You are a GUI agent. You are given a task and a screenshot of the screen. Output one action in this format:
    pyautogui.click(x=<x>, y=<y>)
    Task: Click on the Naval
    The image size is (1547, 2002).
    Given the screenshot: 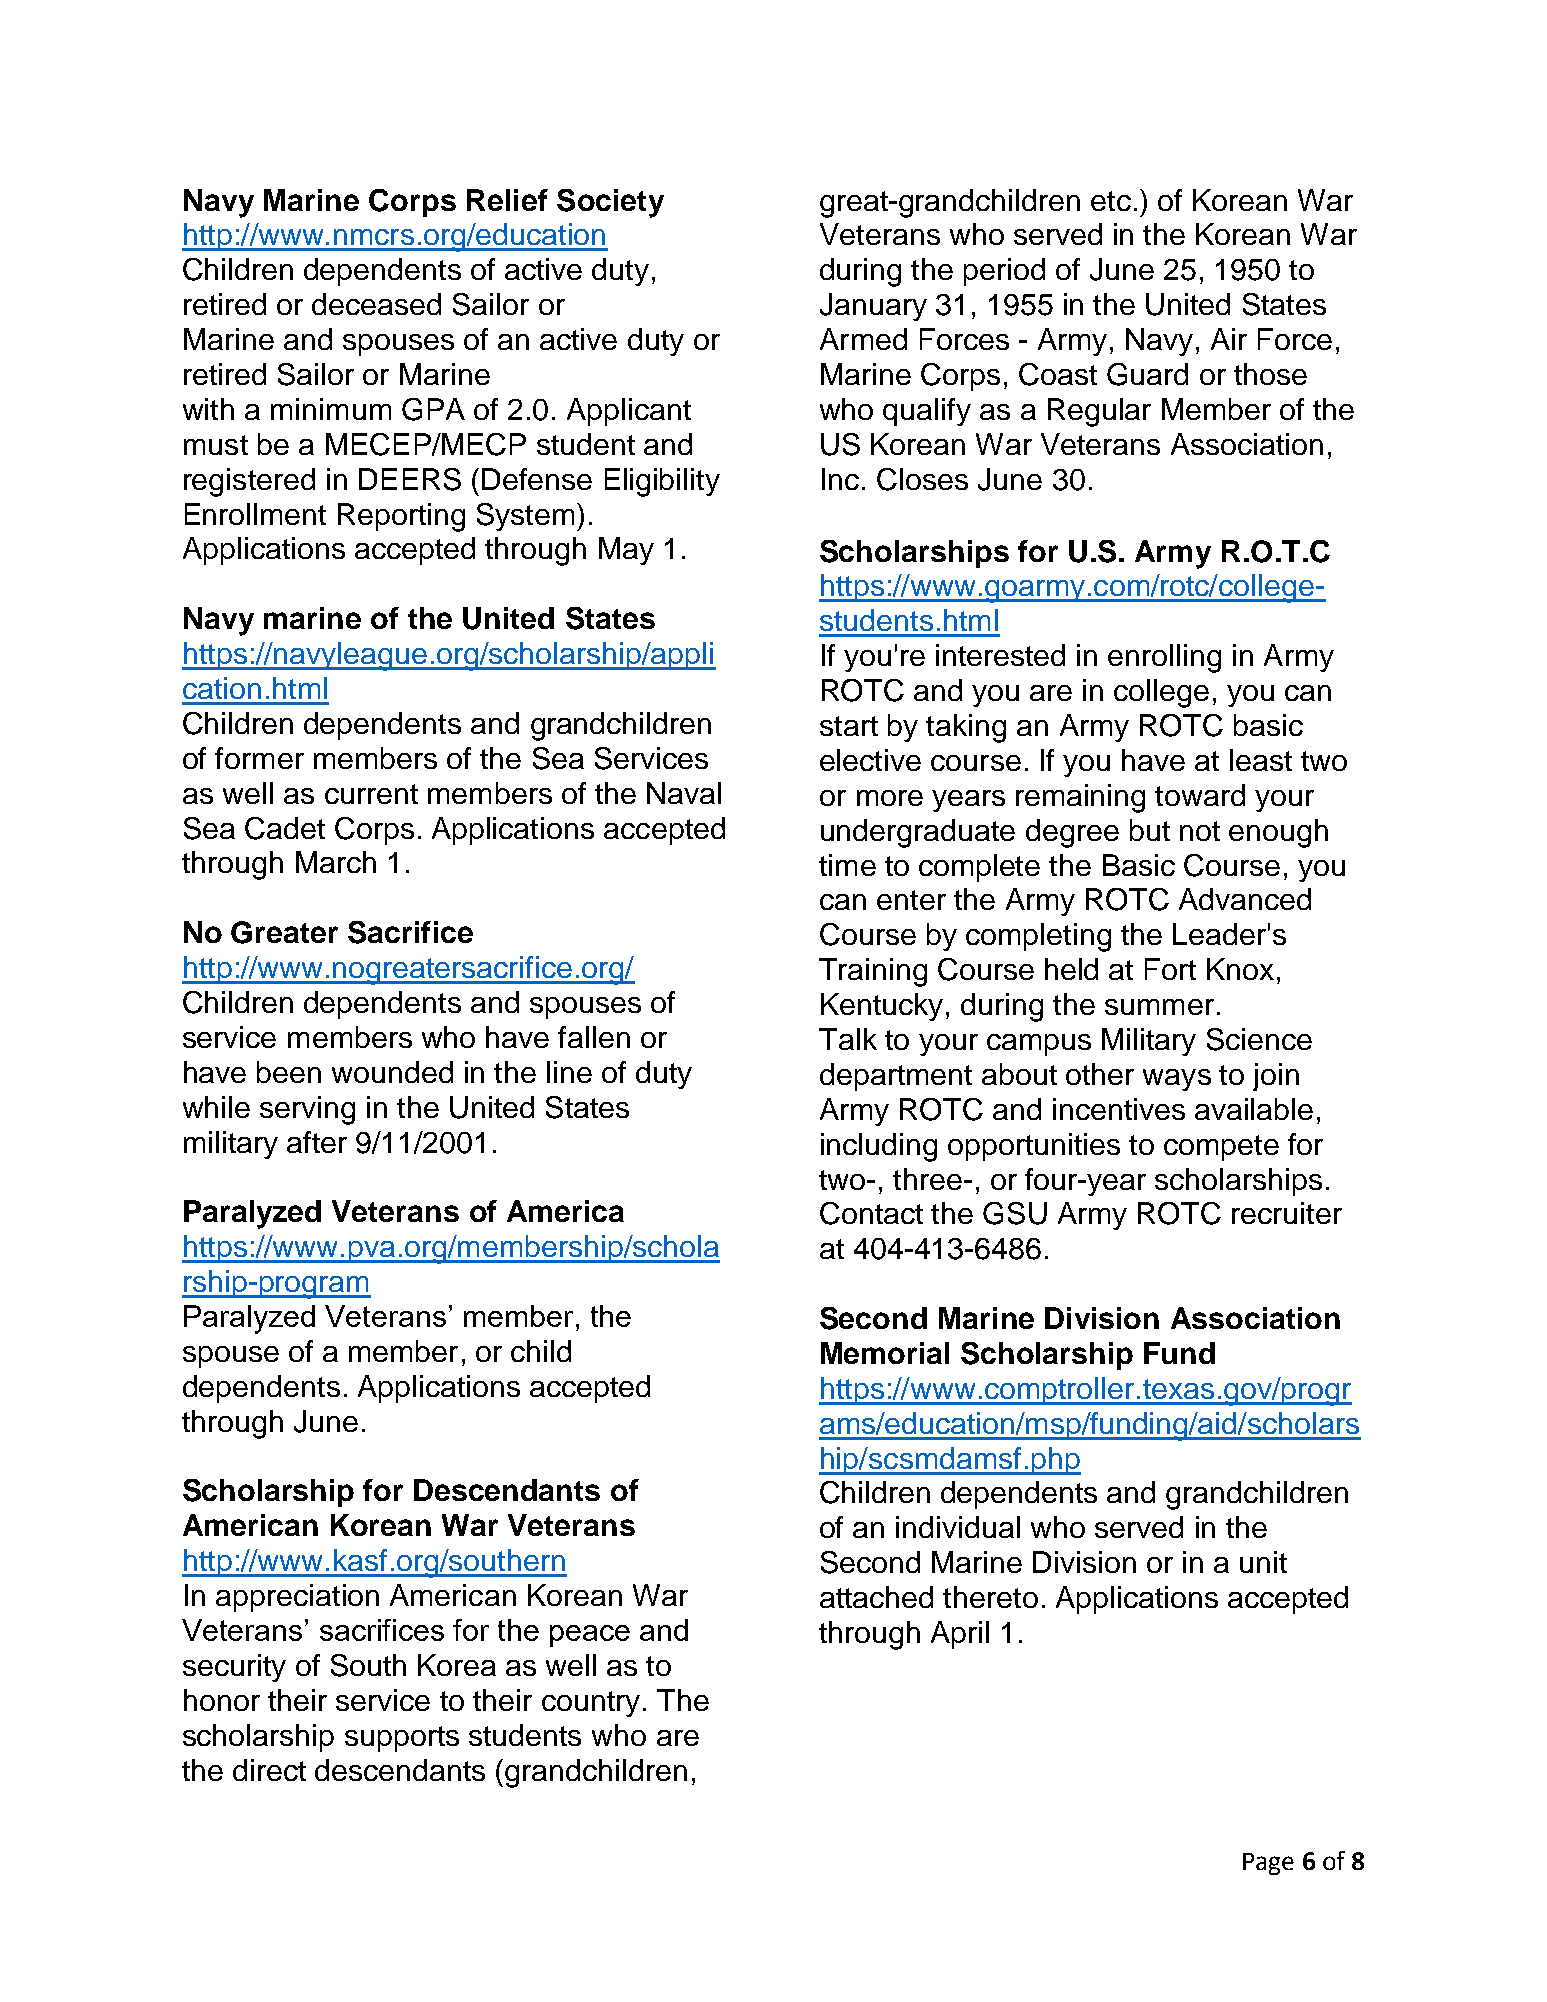 What is the action you would take?
    pyautogui.click(x=684, y=793)
